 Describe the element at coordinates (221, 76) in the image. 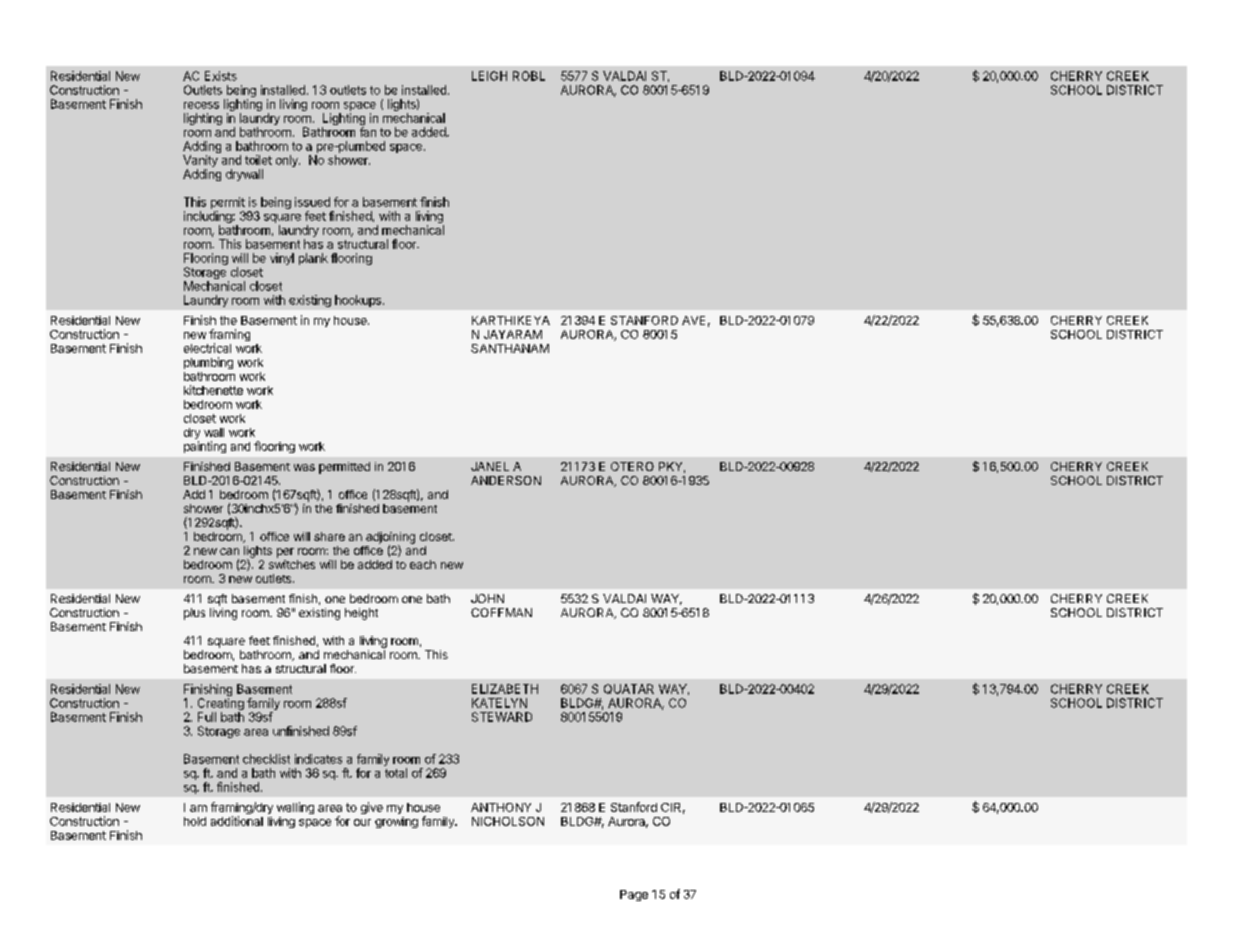

I see `Exists` at that location.
